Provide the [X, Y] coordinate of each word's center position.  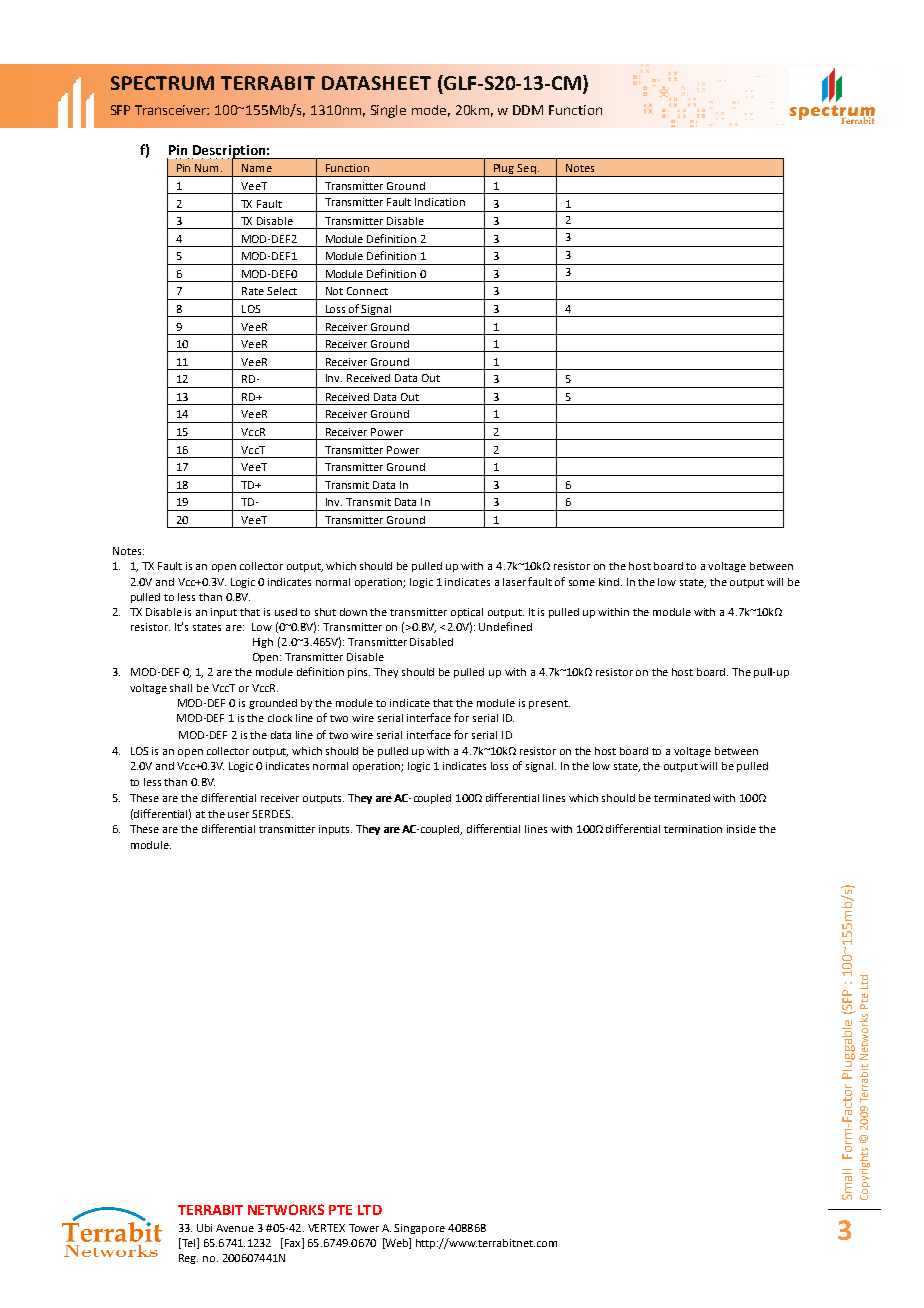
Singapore [419, 1229]
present [549, 704]
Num [206, 168]
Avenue [235, 1228]
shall [181, 688]
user [238, 815]
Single [388, 111]
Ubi [204, 1228]
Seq [527, 170]
